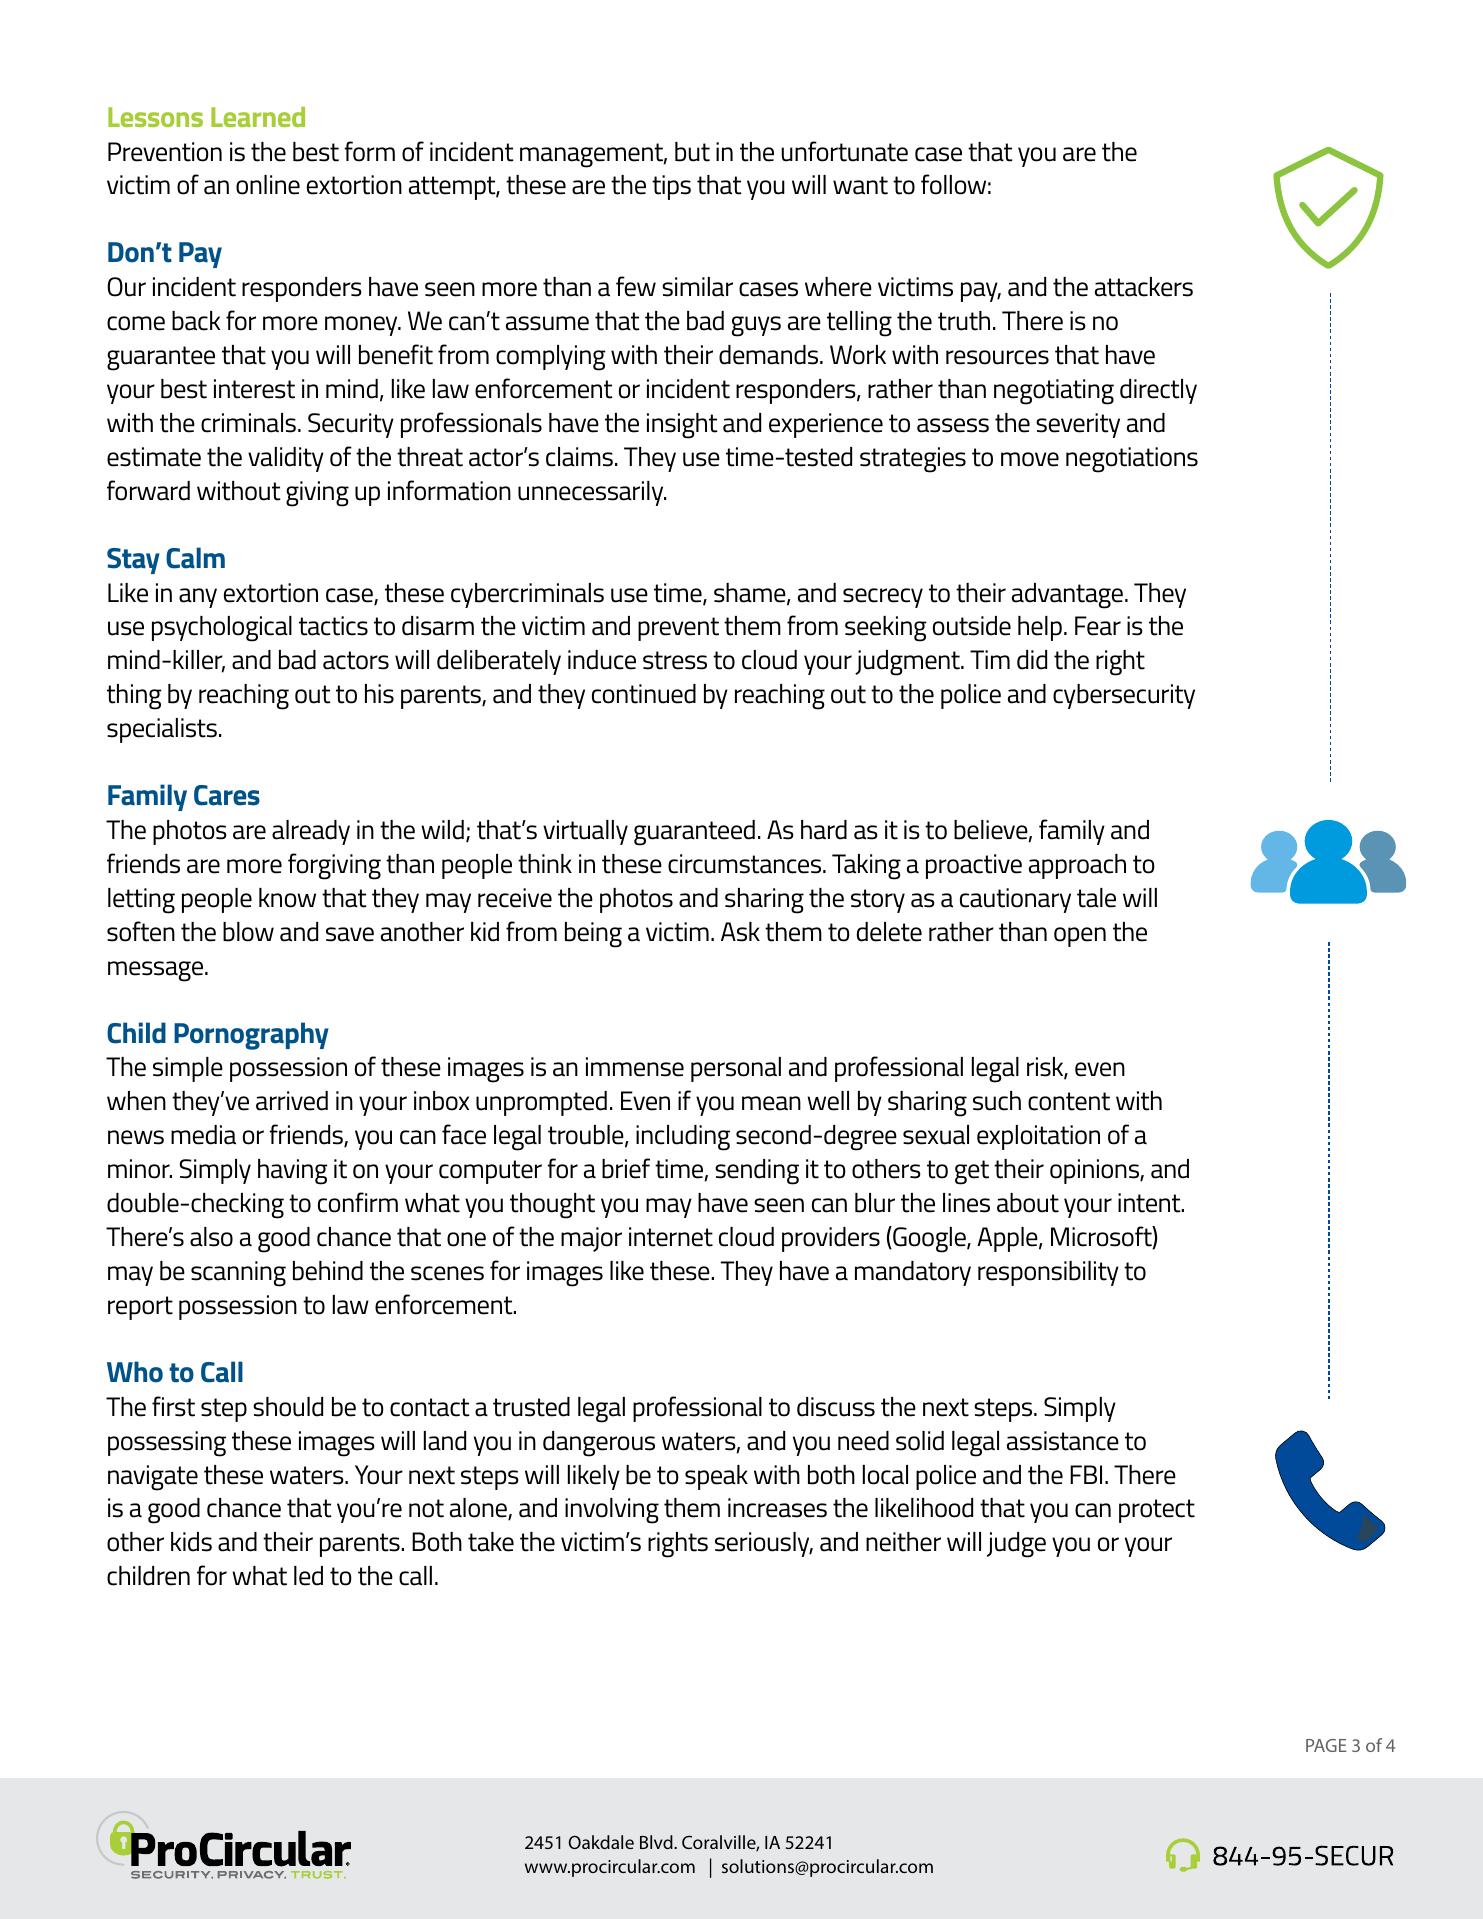 Image resolution: width=1483 pixels, height=1919 pixels. Describe the element at coordinates (1326, 1745) in the document. I see `PAGE` at that location.
